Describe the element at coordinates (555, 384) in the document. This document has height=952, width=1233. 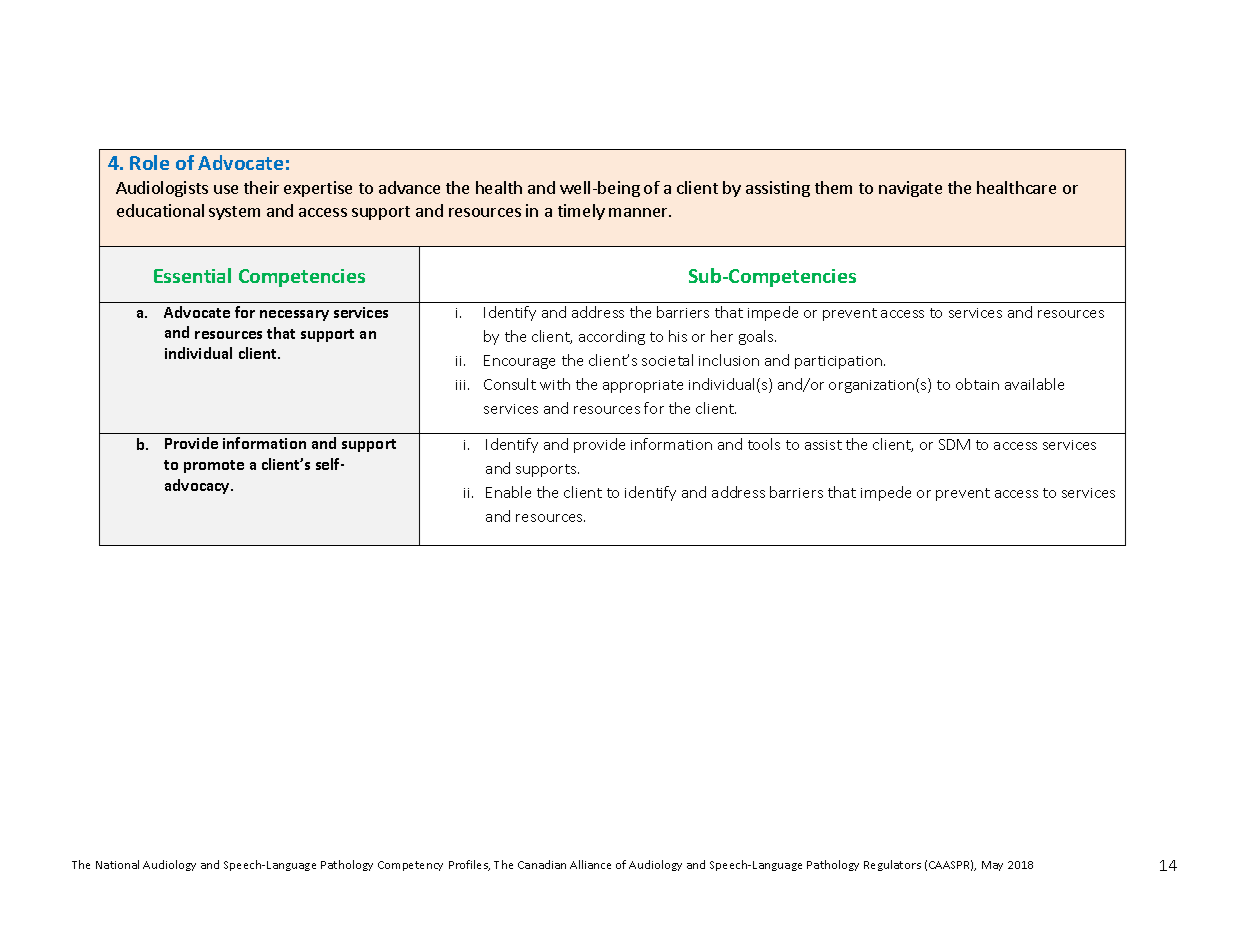
I see `with` at that location.
